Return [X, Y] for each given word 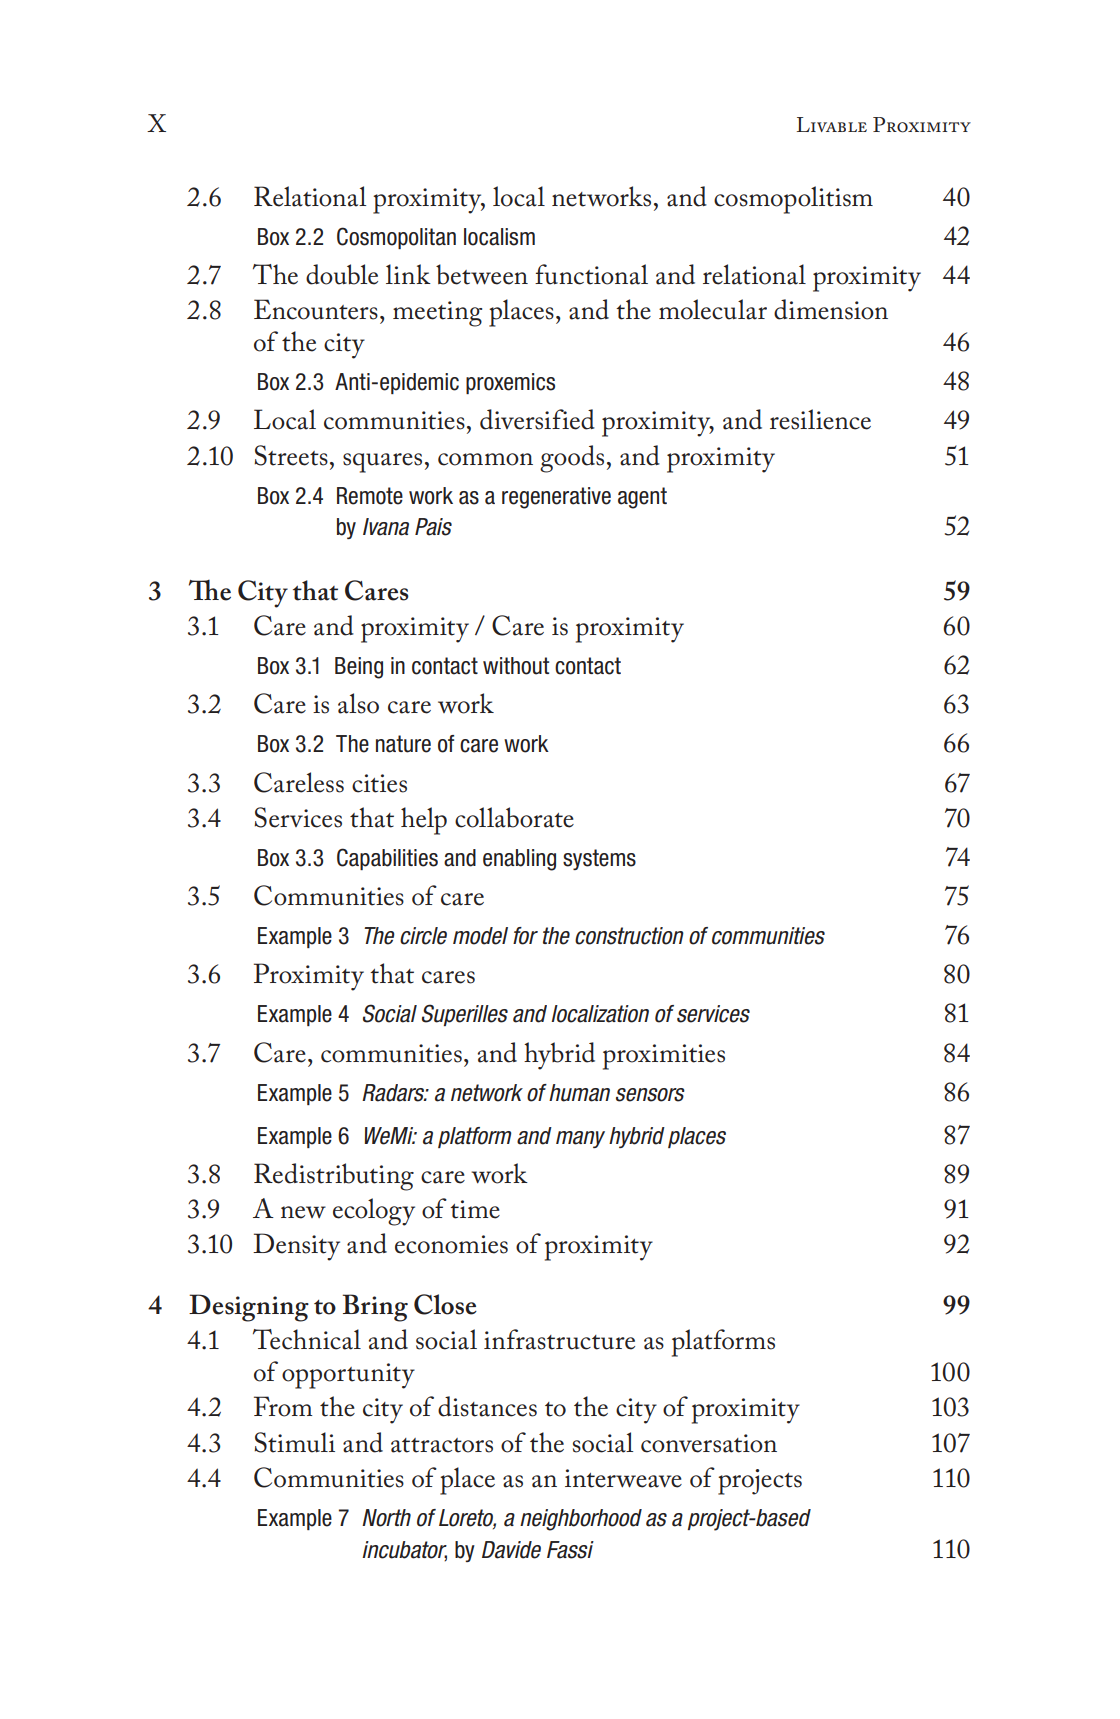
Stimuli [294, 1442]
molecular [713, 309]
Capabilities [387, 859]
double [342, 274]
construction [629, 936]
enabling [519, 860]
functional [591, 274]
